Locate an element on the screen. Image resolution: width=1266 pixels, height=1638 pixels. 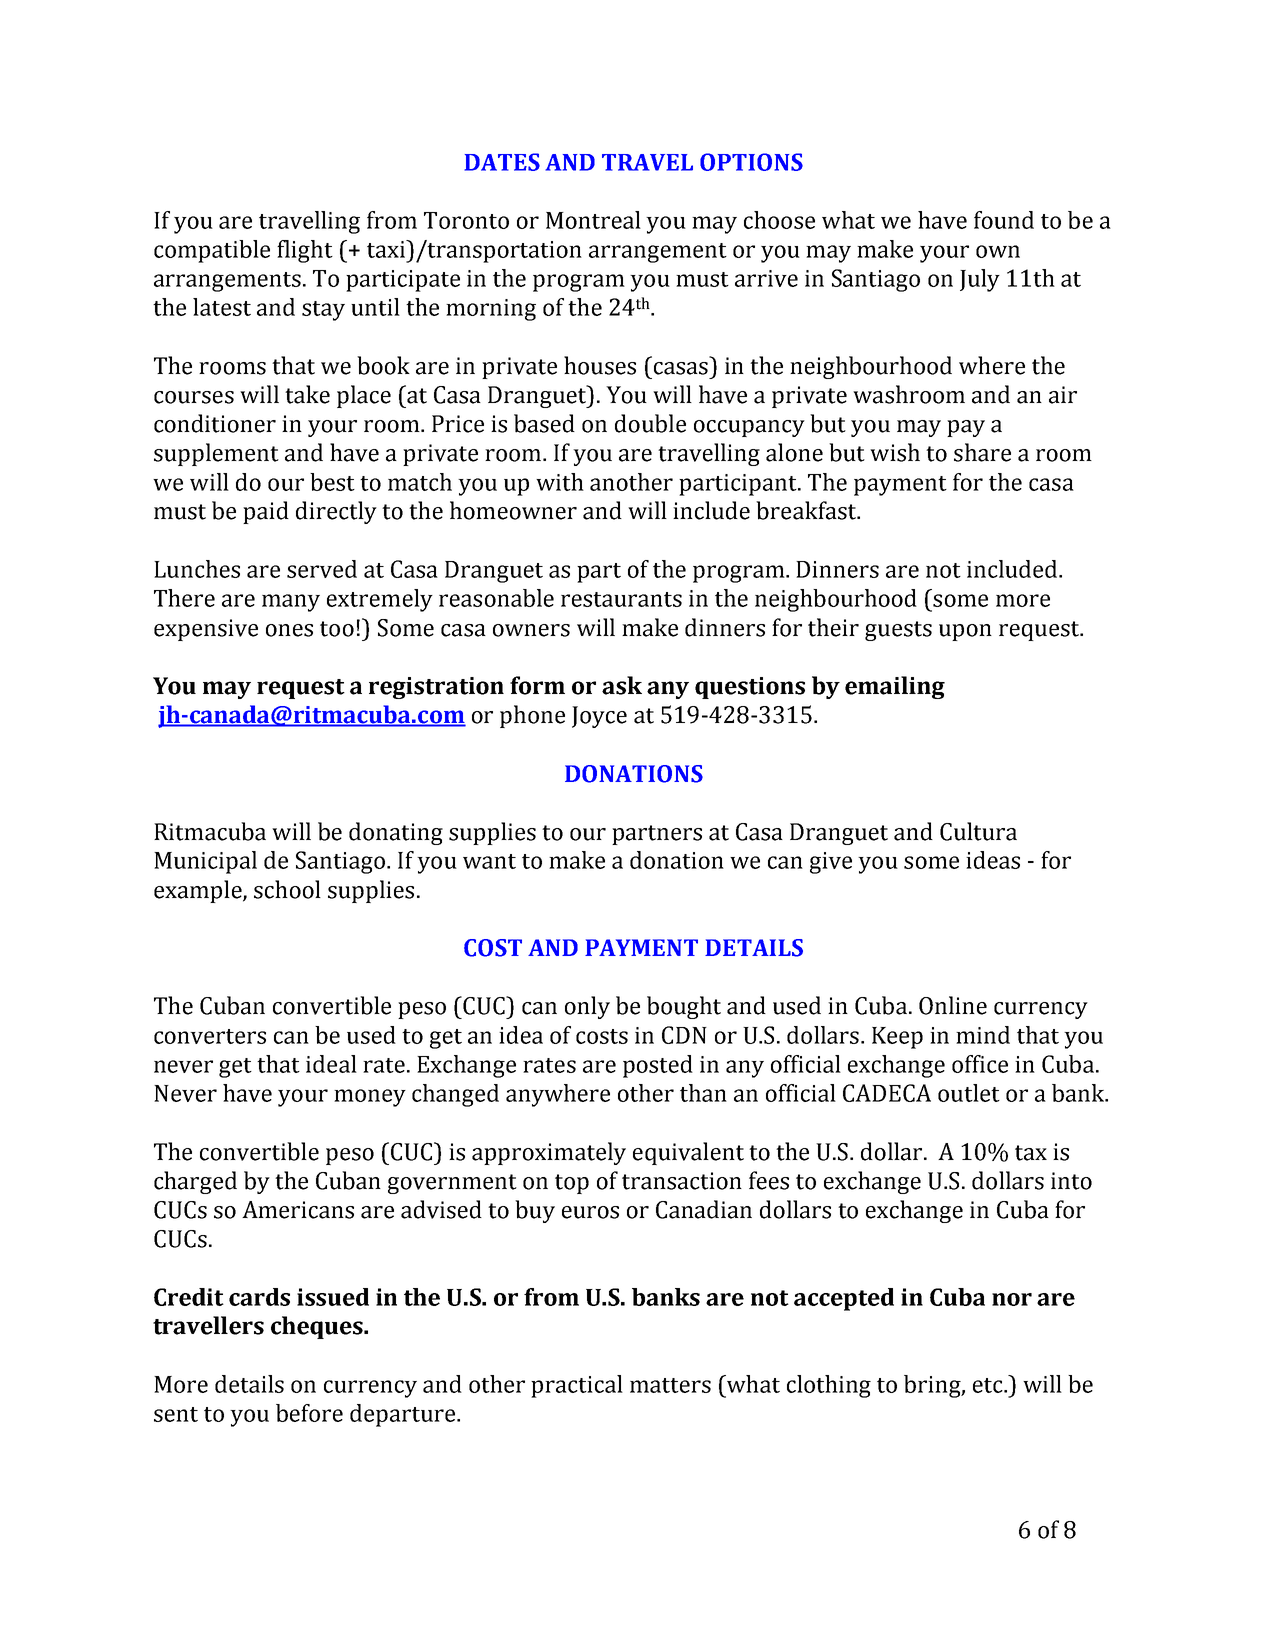
found is located at coordinates (1004, 220).
